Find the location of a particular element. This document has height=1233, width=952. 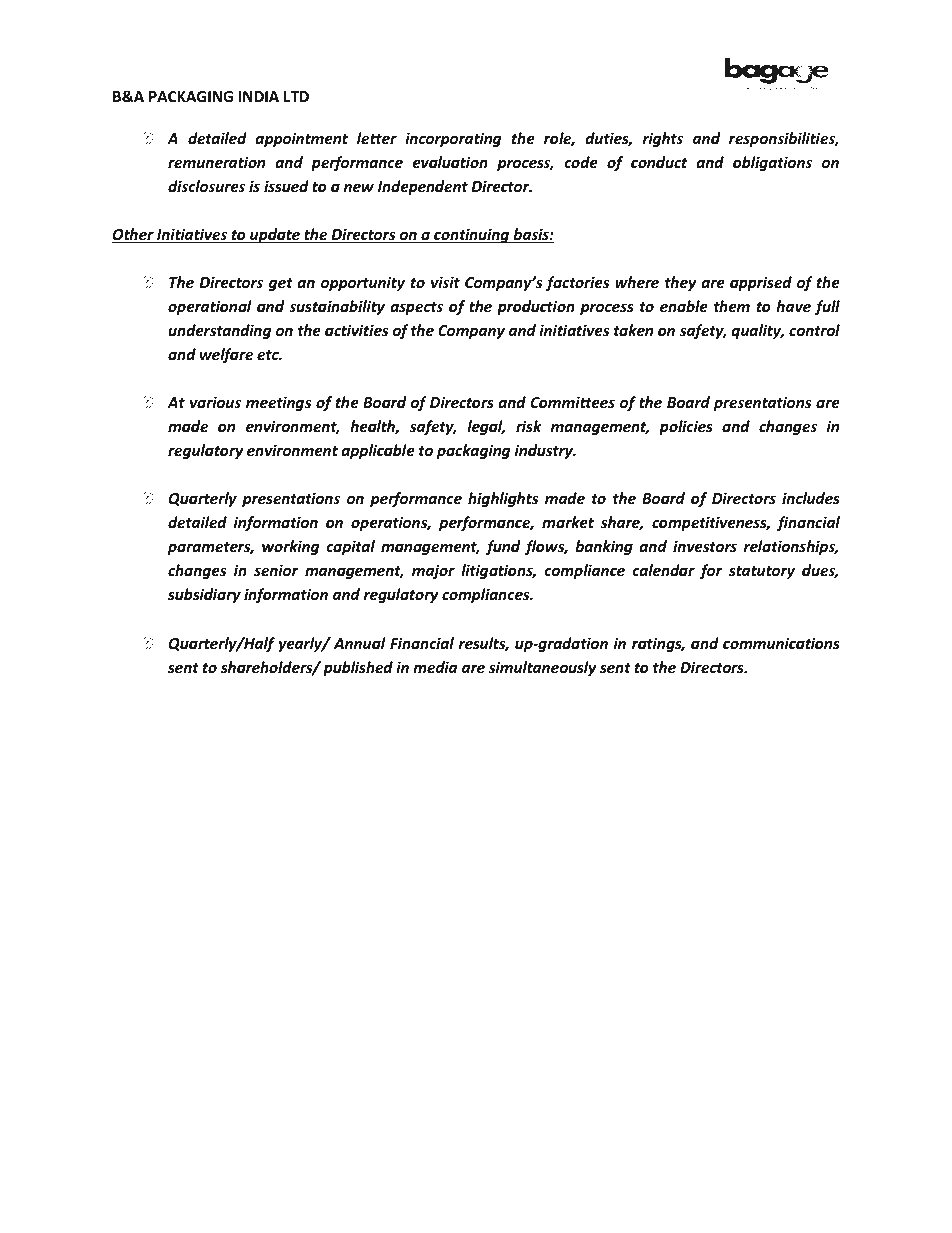

various is located at coordinates (215, 402).
